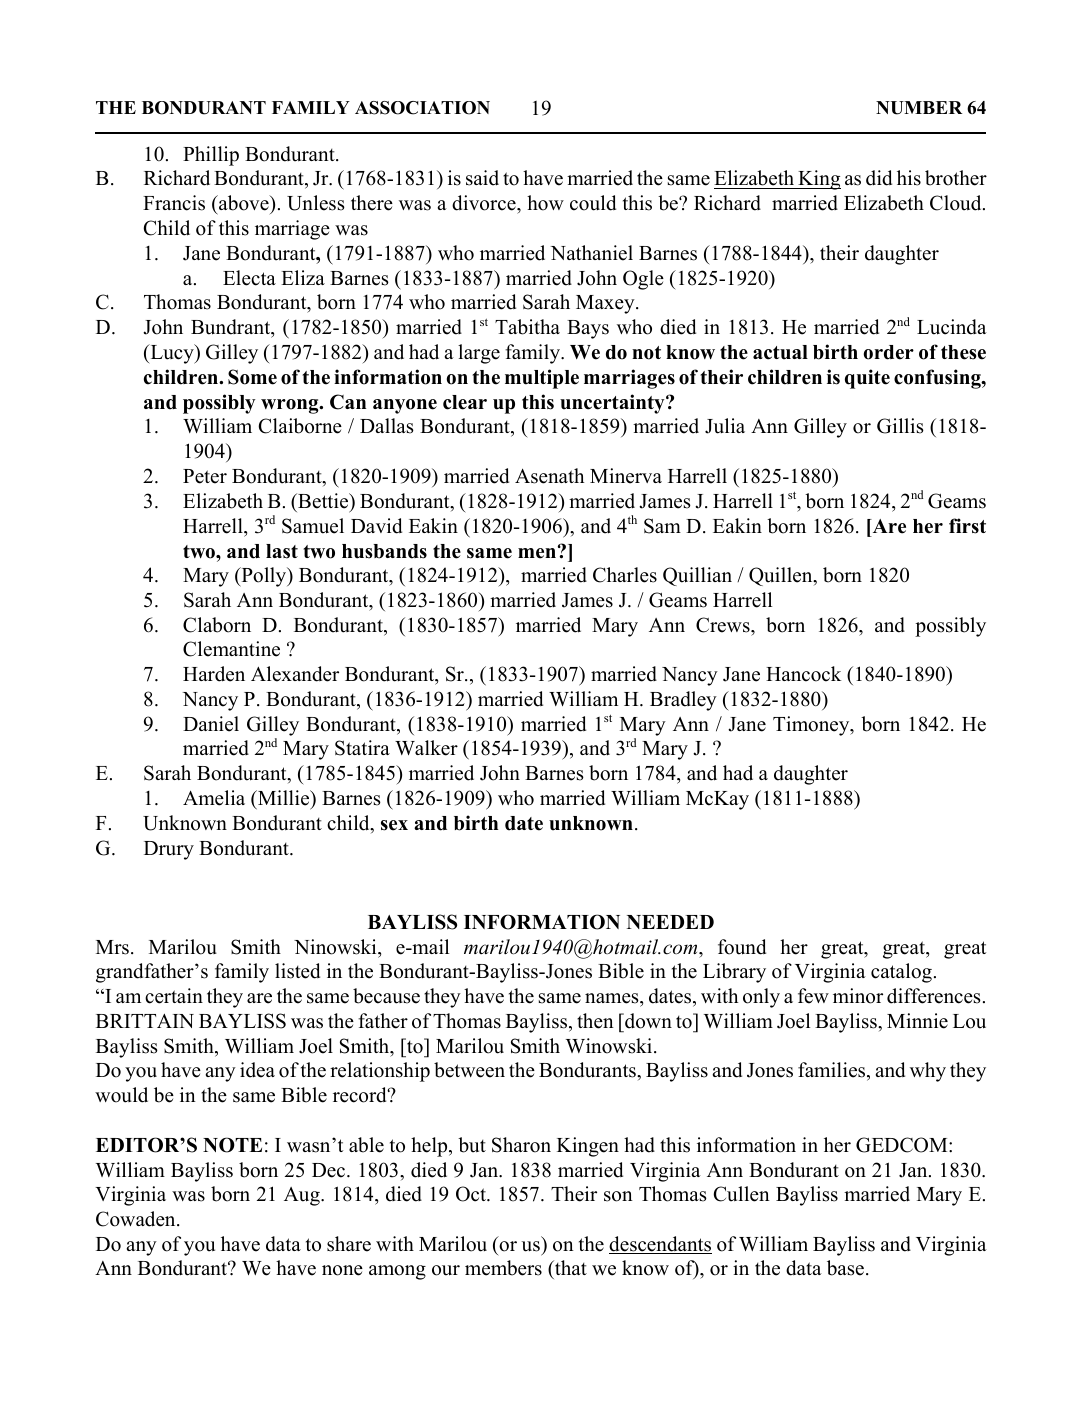  Describe the element at coordinates (967, 526) in the screenshot. I see `first` at that location.
